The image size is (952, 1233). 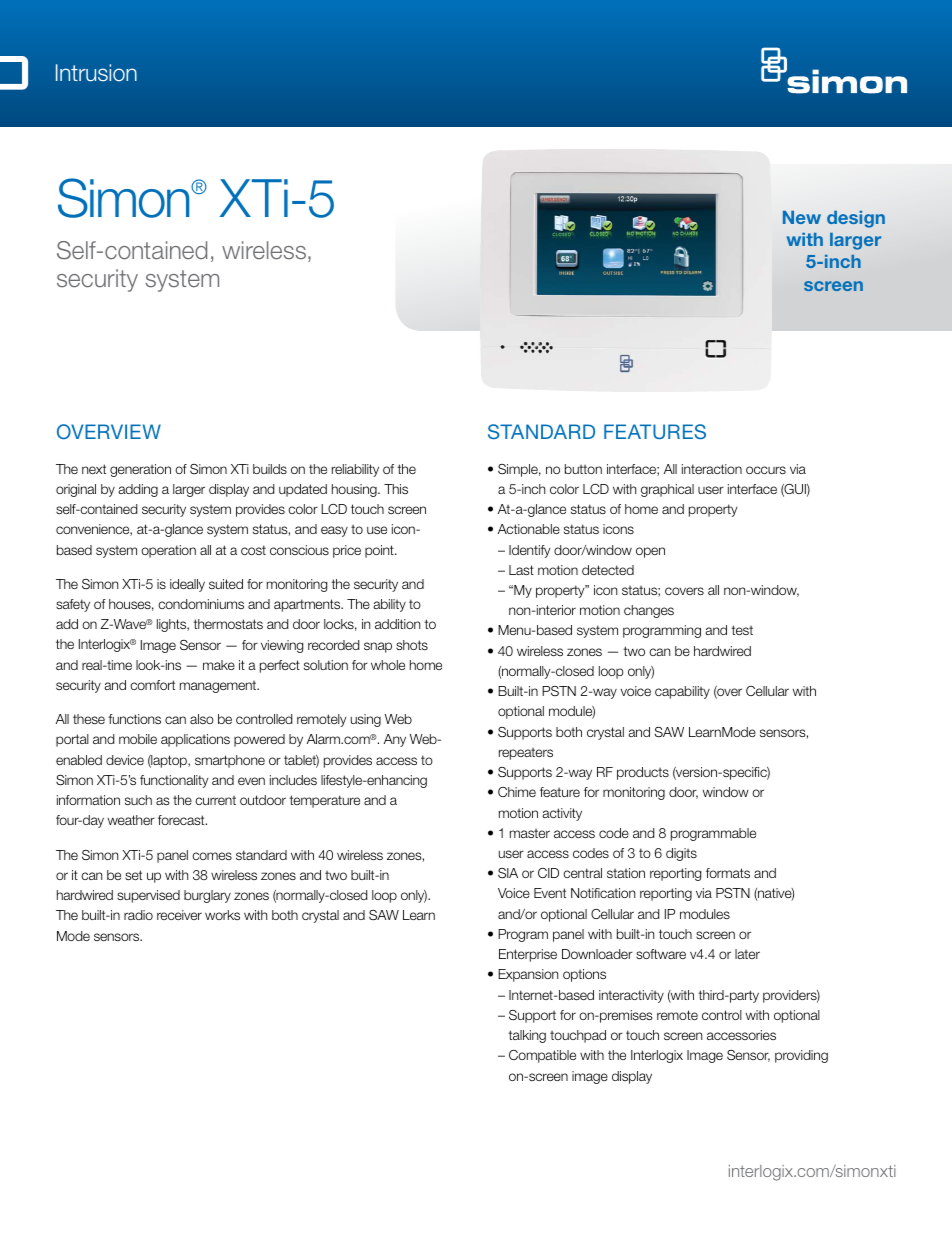 What do you see at coordinates (134, 719) in the screenshot?
I see `functions` at bounding box center [134, 719].
